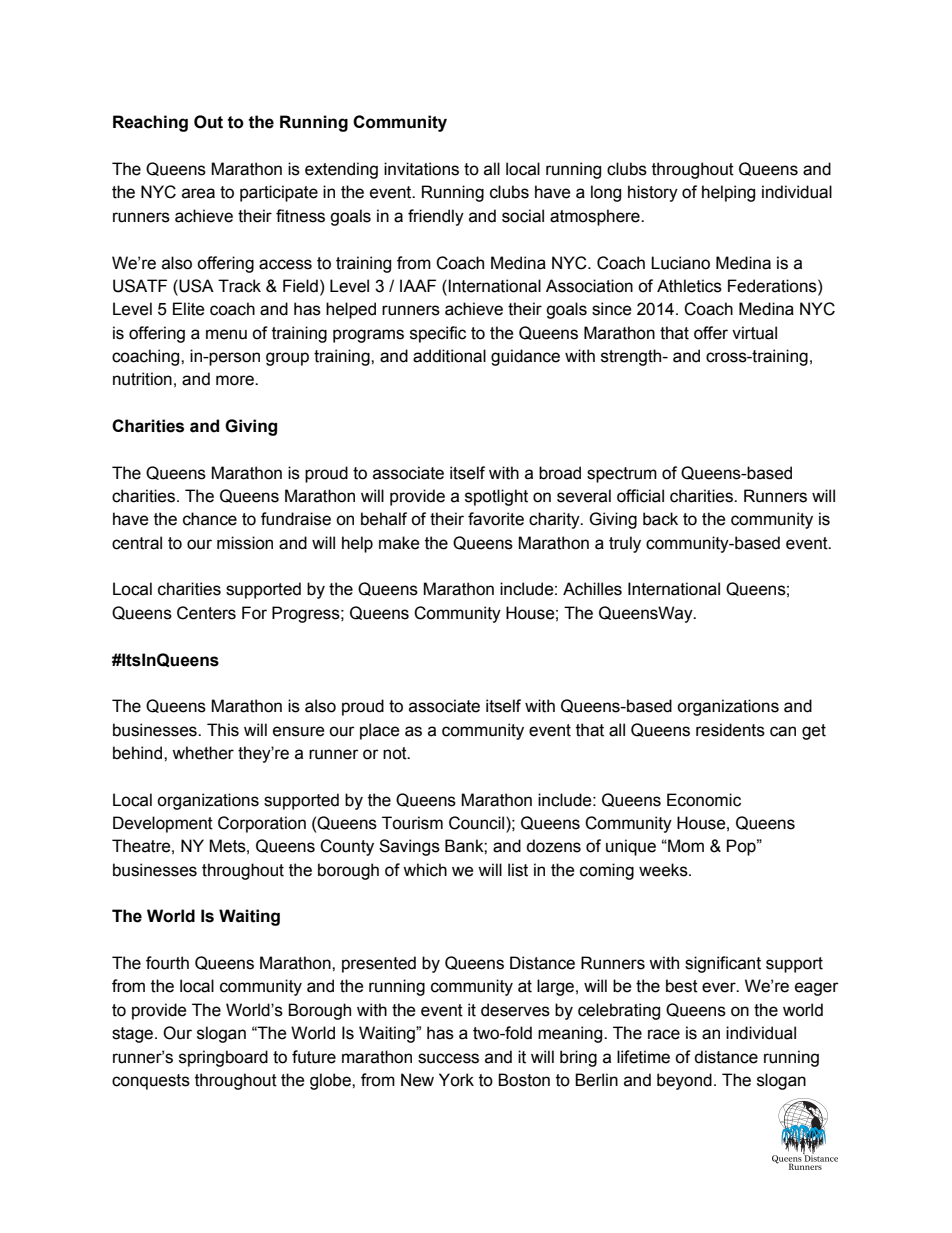 This image has height=1233, width=952. I want to click on Centers, so click(206, 613).
